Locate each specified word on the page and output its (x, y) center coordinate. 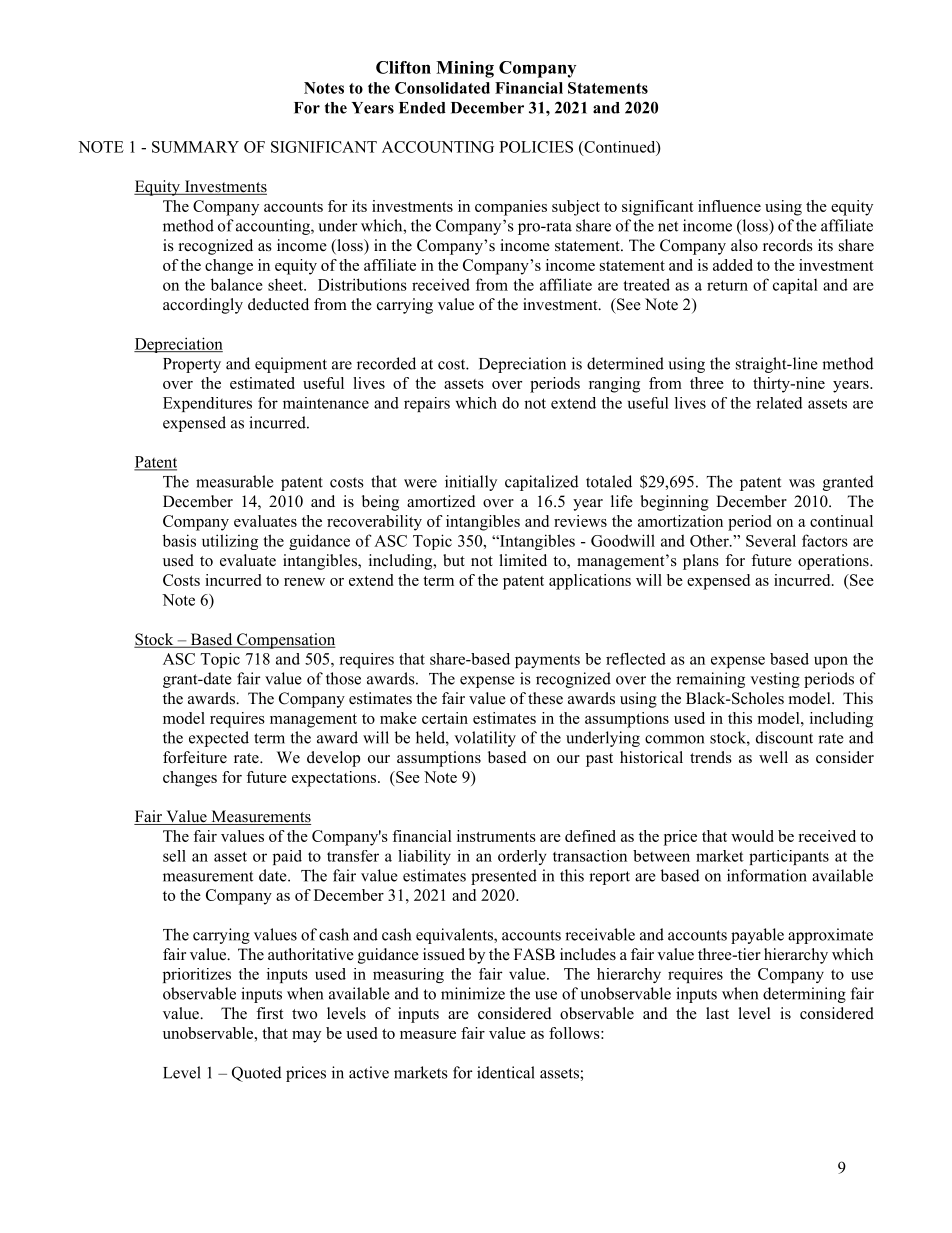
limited (523, 560)
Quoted (257, 1074)
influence (729, 206)
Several (771, 540)
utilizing (230, 542)
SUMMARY (195, 147)
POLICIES (536, 147)
